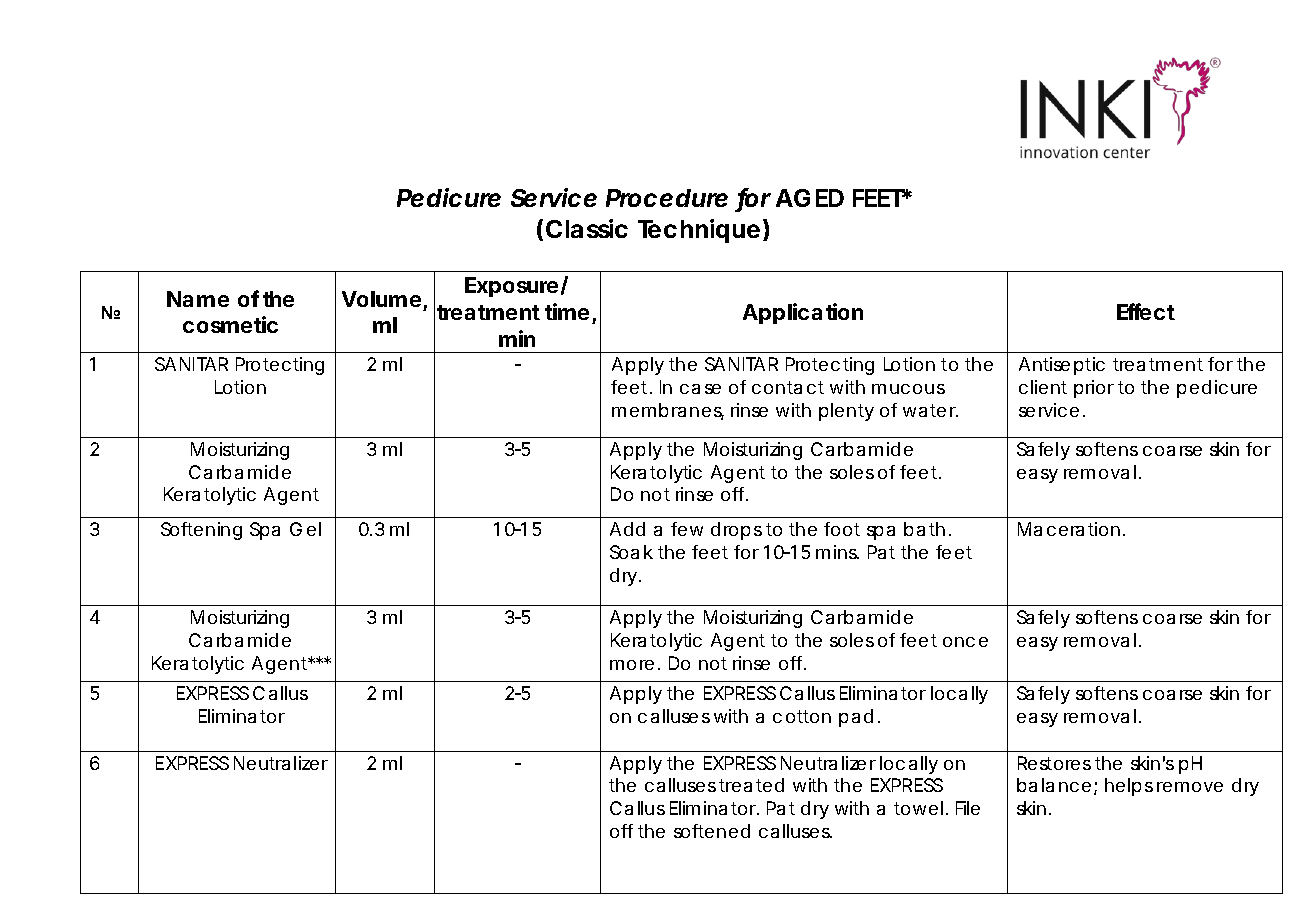 This screenshot has height=924, width=1307. I want to click on Gel, so click(305, 529).
